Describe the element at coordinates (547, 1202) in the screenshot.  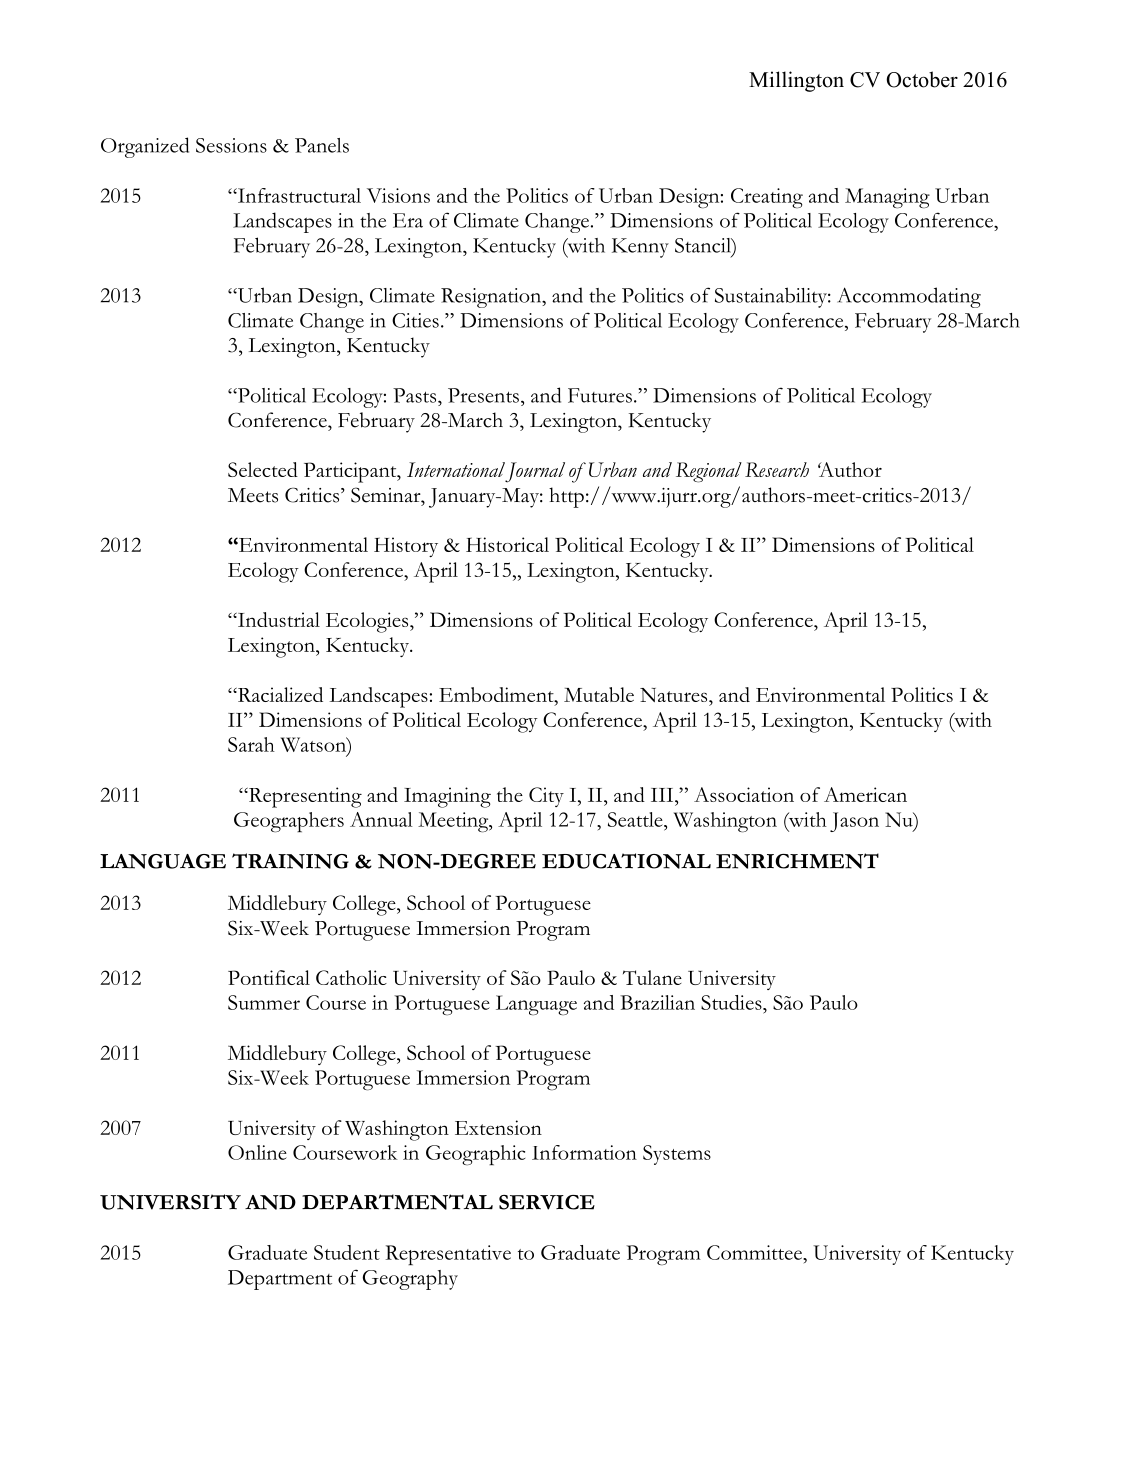
I see `SERVICE` at that location.
